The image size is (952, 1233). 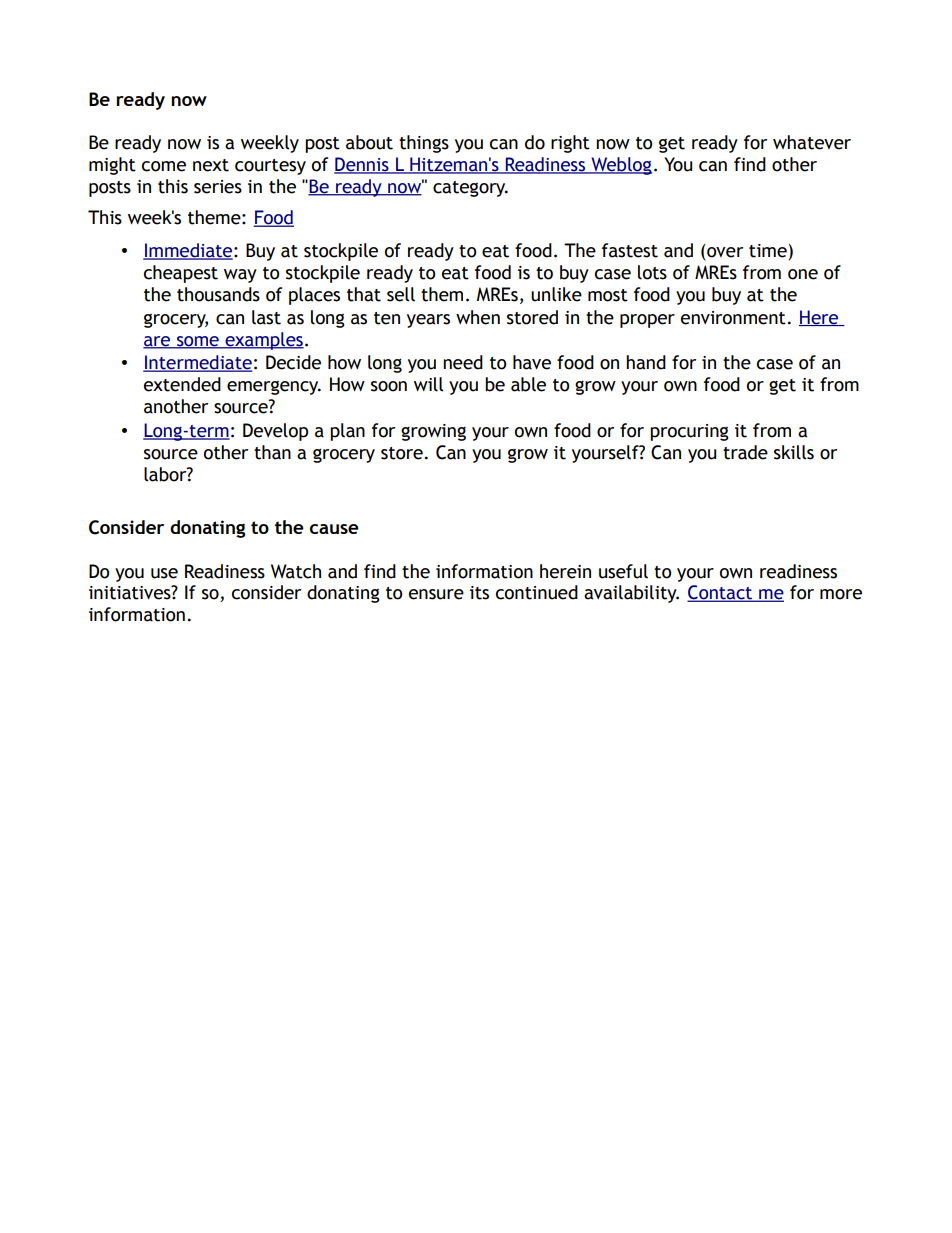 I want to click on things, so click(x=424, y=144).
